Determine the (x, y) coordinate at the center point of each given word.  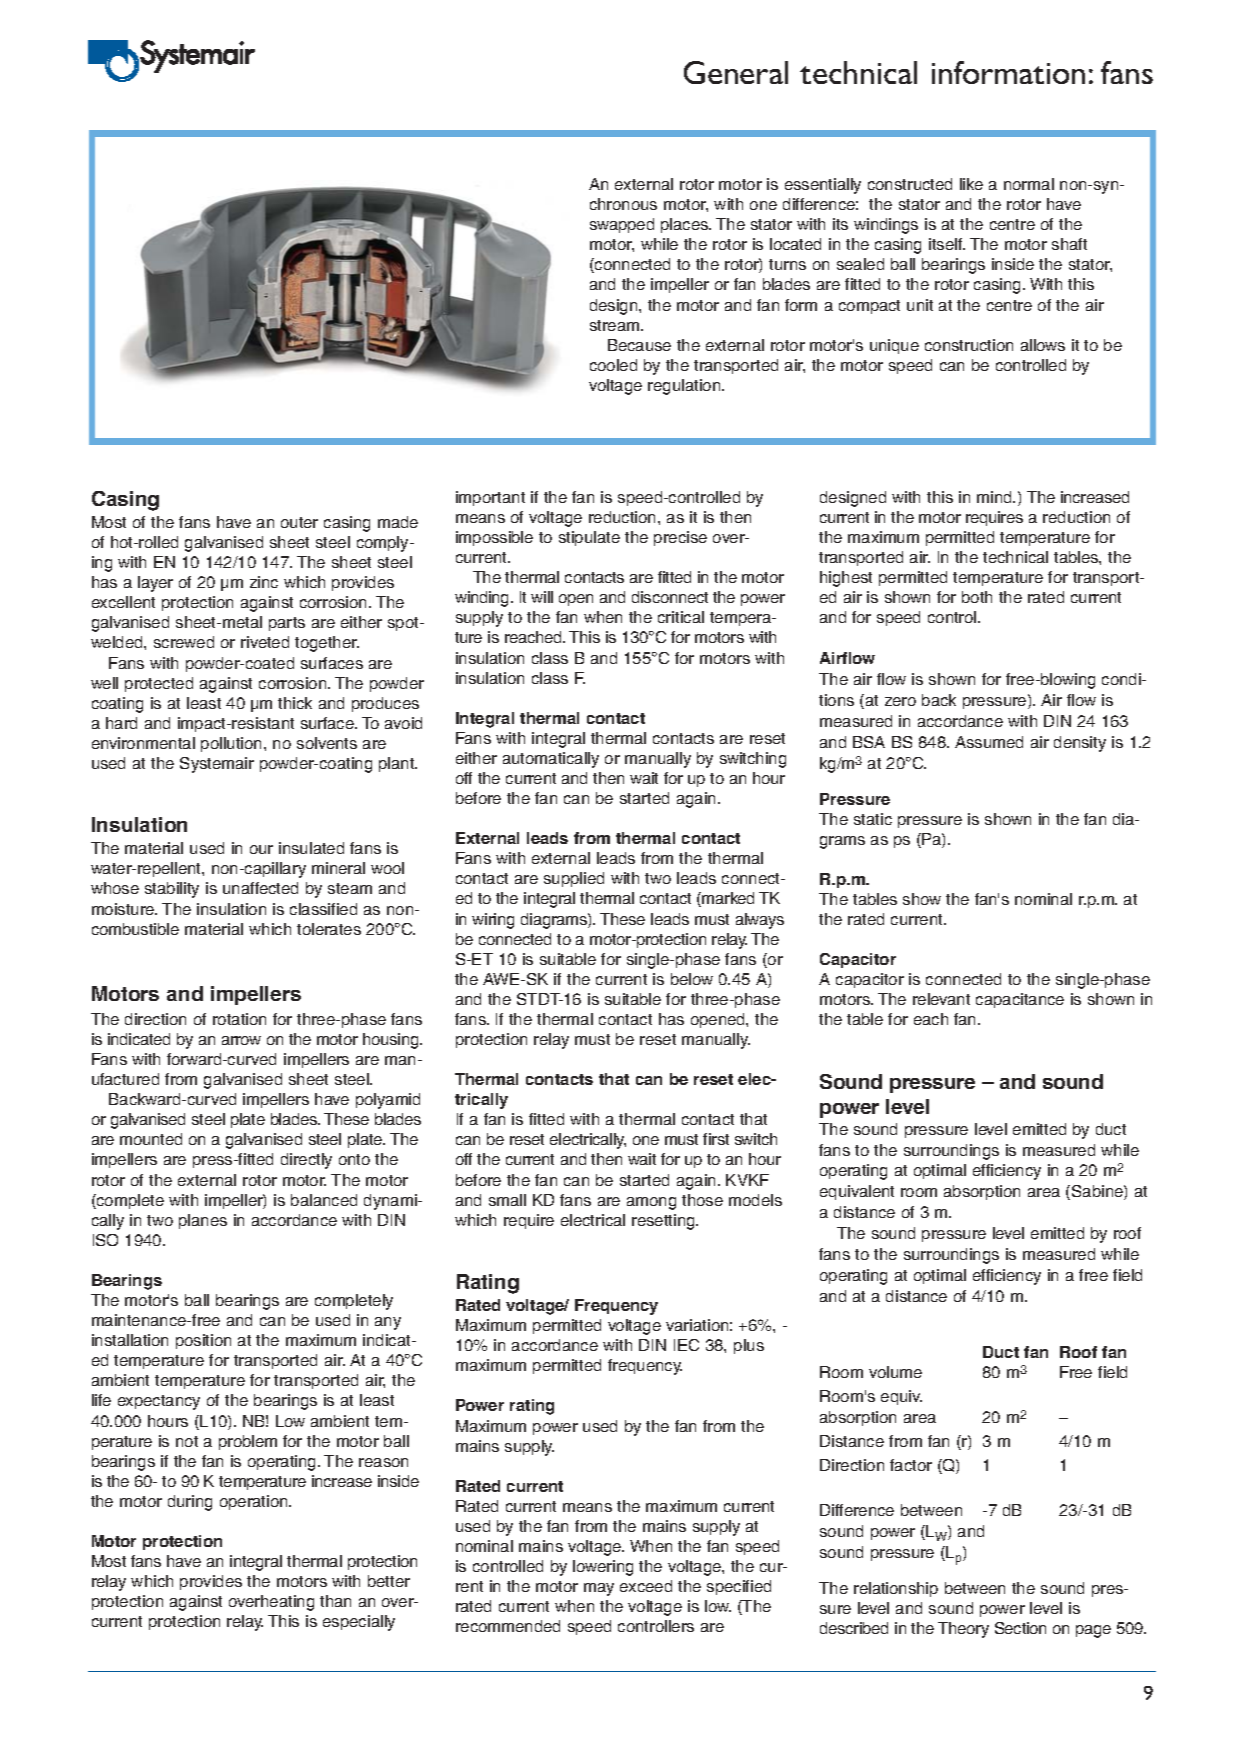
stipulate (589, 538)
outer (299, 522)
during (190, 1503)
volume (895, 1372)
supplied (574, 879)
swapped (622, 225)
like (971, 184)
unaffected (260, 888)
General (736, 72)
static (873, 819)
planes (203, 1221)
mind (995, 497)
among (651, 1203)
